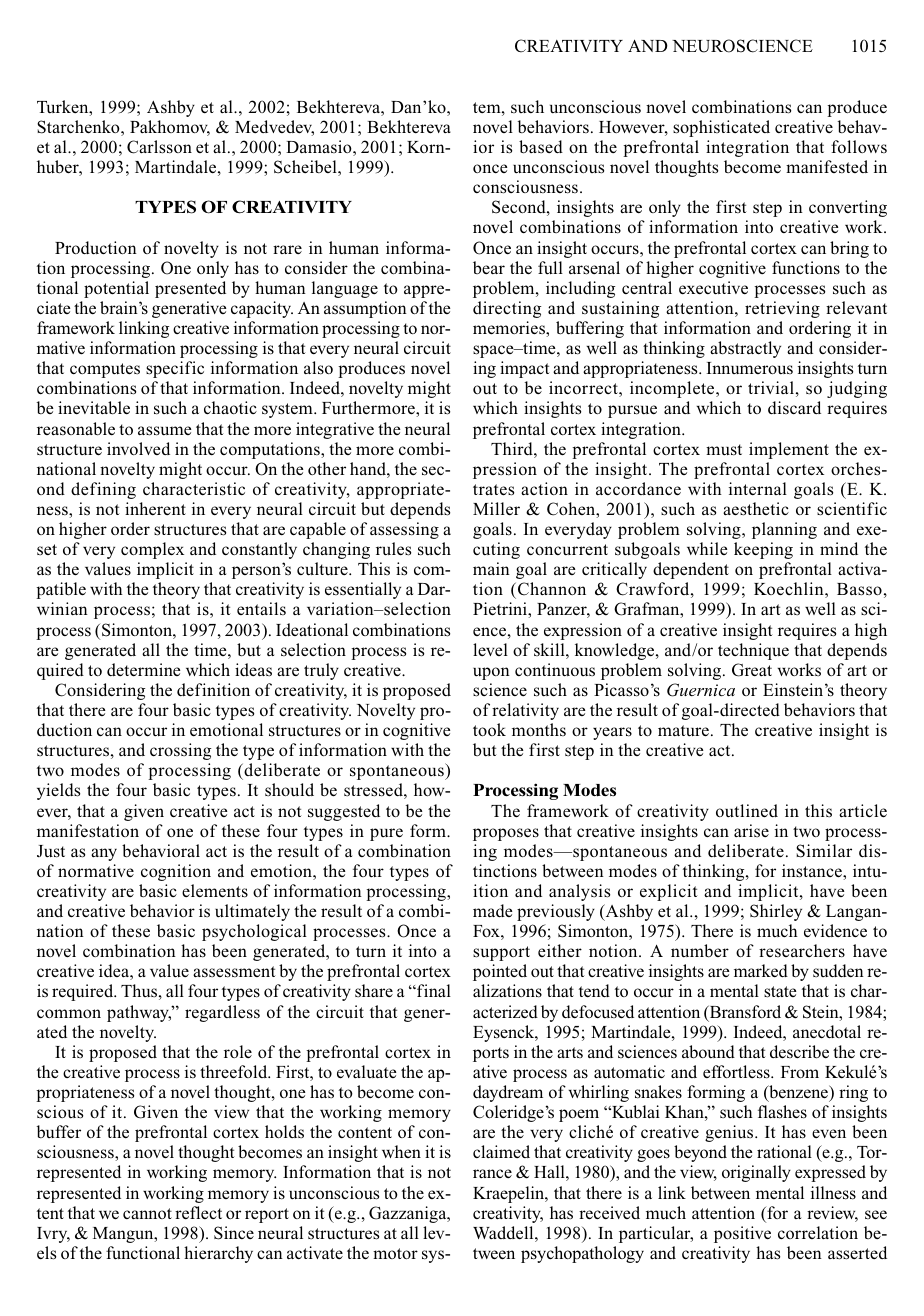  What do you see at coordinates (274, 128) in the document?
I see `Medvedev` at bounding box center [274, 128].
